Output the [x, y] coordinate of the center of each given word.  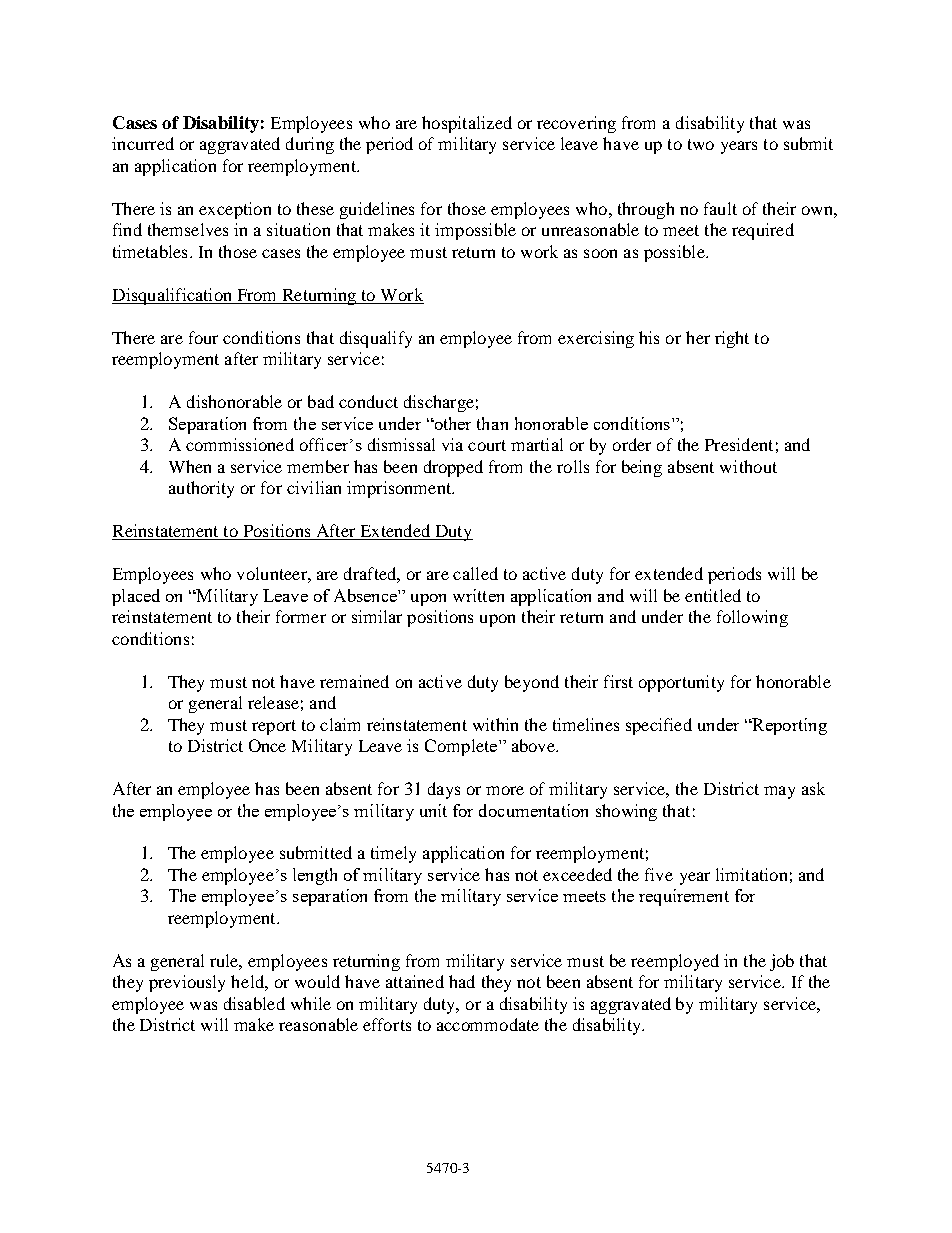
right [732, 339]
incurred [143, 143]
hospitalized [467, 124]
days [444, 790]
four [203, 337]
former [301, 616]
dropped [453, 468]
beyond [532, 683]
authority [201, 489]
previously [187, 983]
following [752, 618]
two [701, 144]
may [779, 792]
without [748, 466]
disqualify [376, 339]
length [315, 876]
